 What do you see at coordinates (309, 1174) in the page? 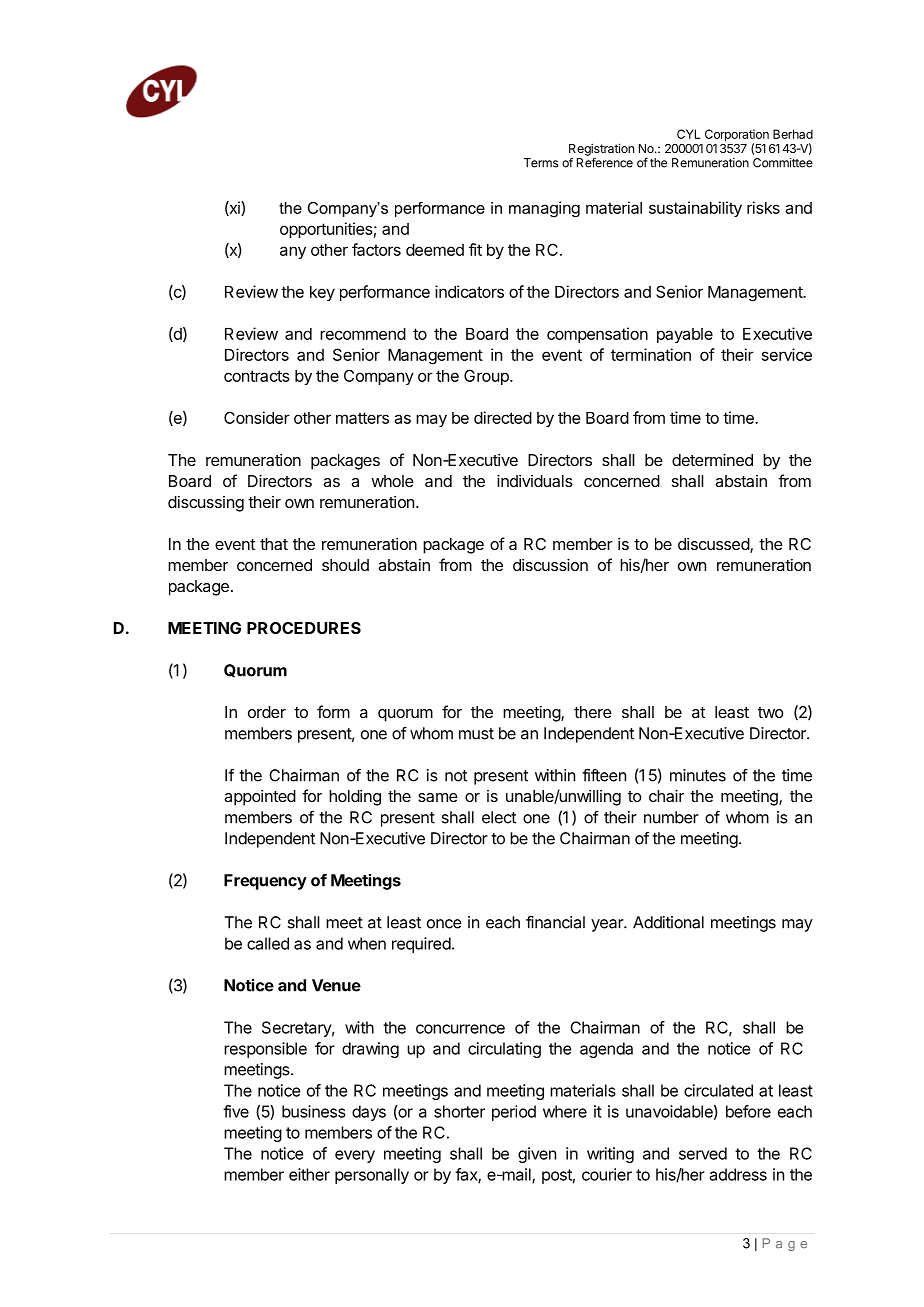
I see `either` at bounding box center [309, 1174].
